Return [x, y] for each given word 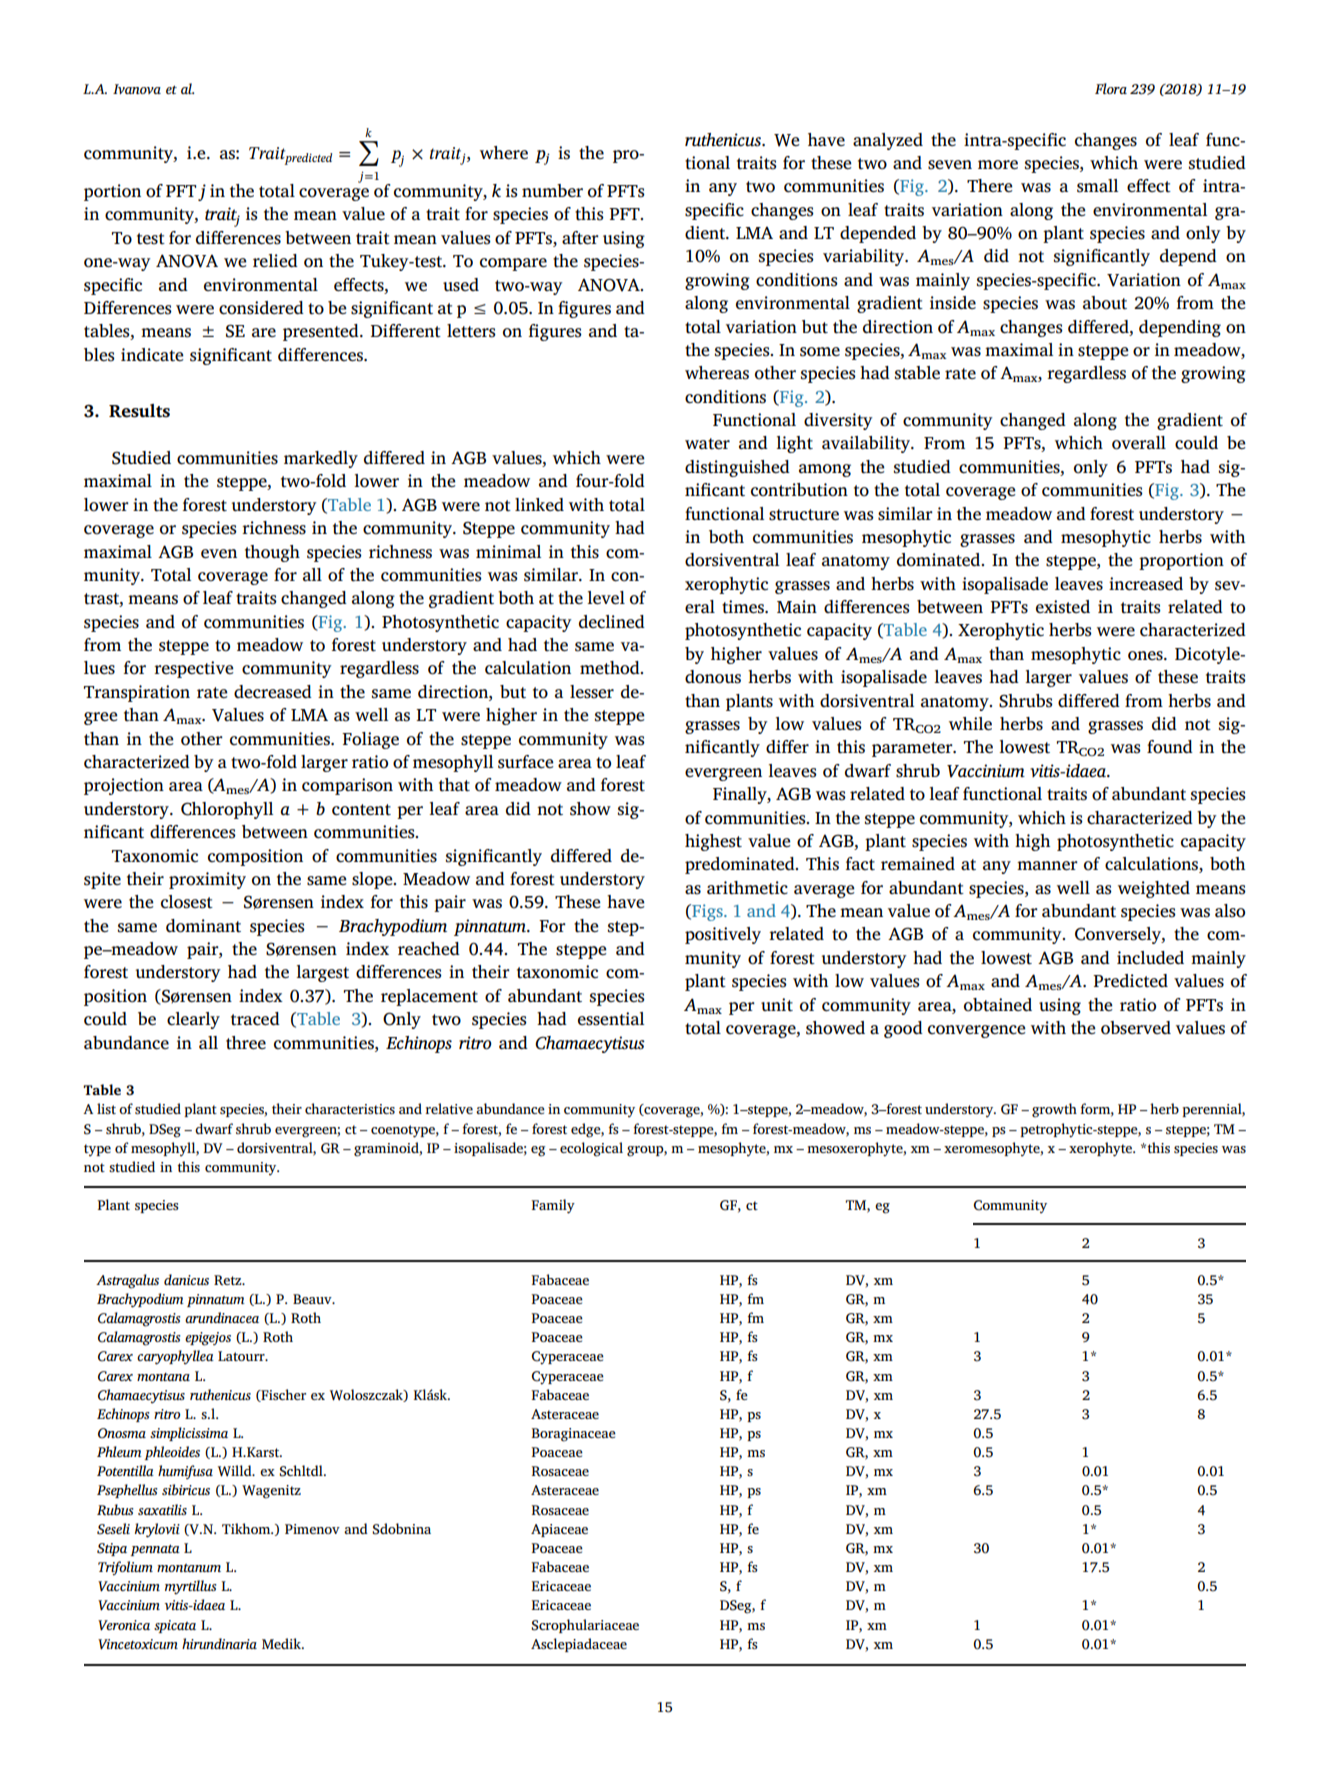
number [552, 190]
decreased [273, 692]
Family [553, 1206]
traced [255, 1019]
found [1170, 747]
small [1097, 186]
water [707, 444]
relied [275, 260]
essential [611, 1019]
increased [1146, 584]
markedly [321, 459]
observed [1136, 1028]
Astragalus [127, 1281]
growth [1054, 1110]
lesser [592, 692]
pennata [155, 1550]
